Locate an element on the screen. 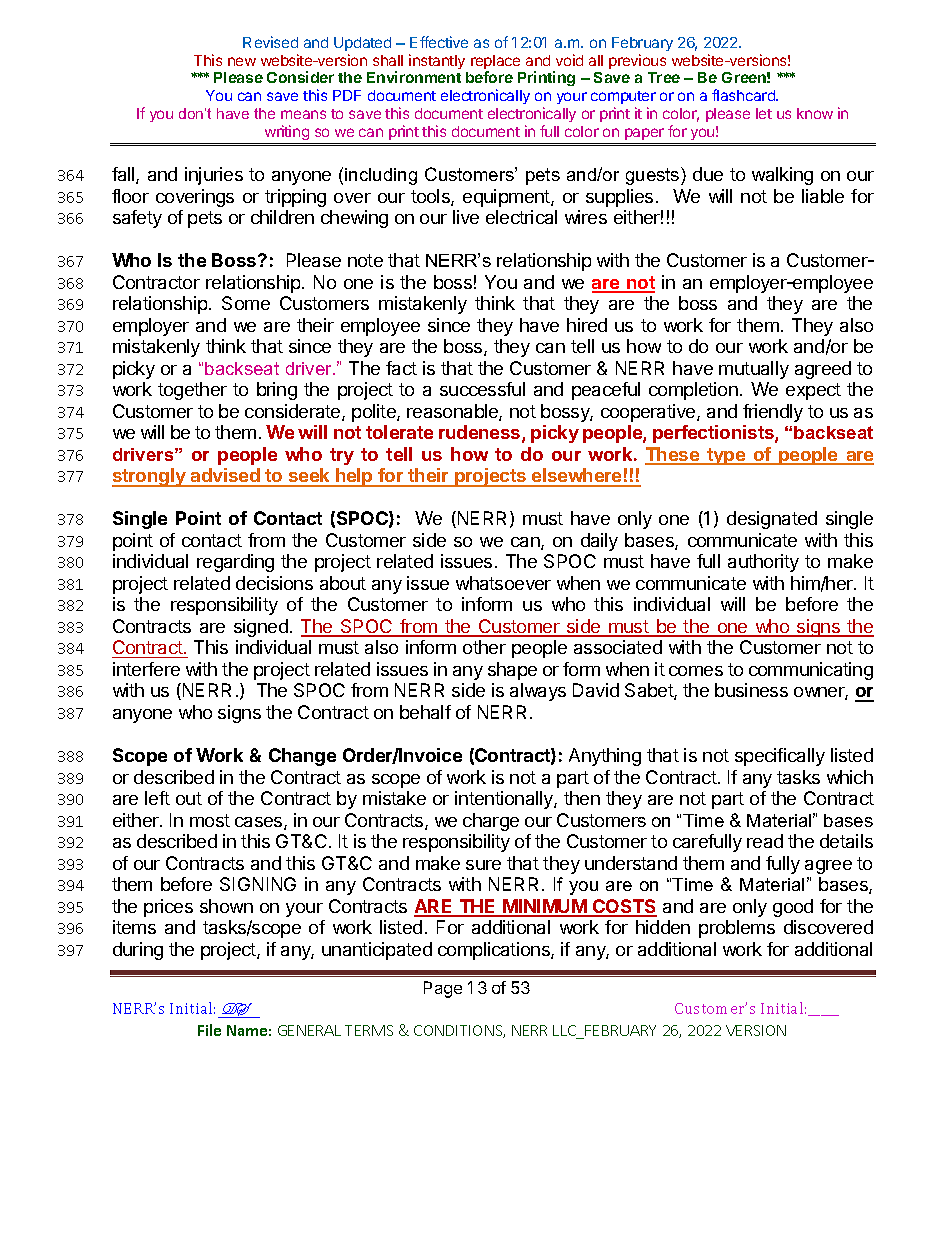  regarding is located at coordinates (235, 563).
